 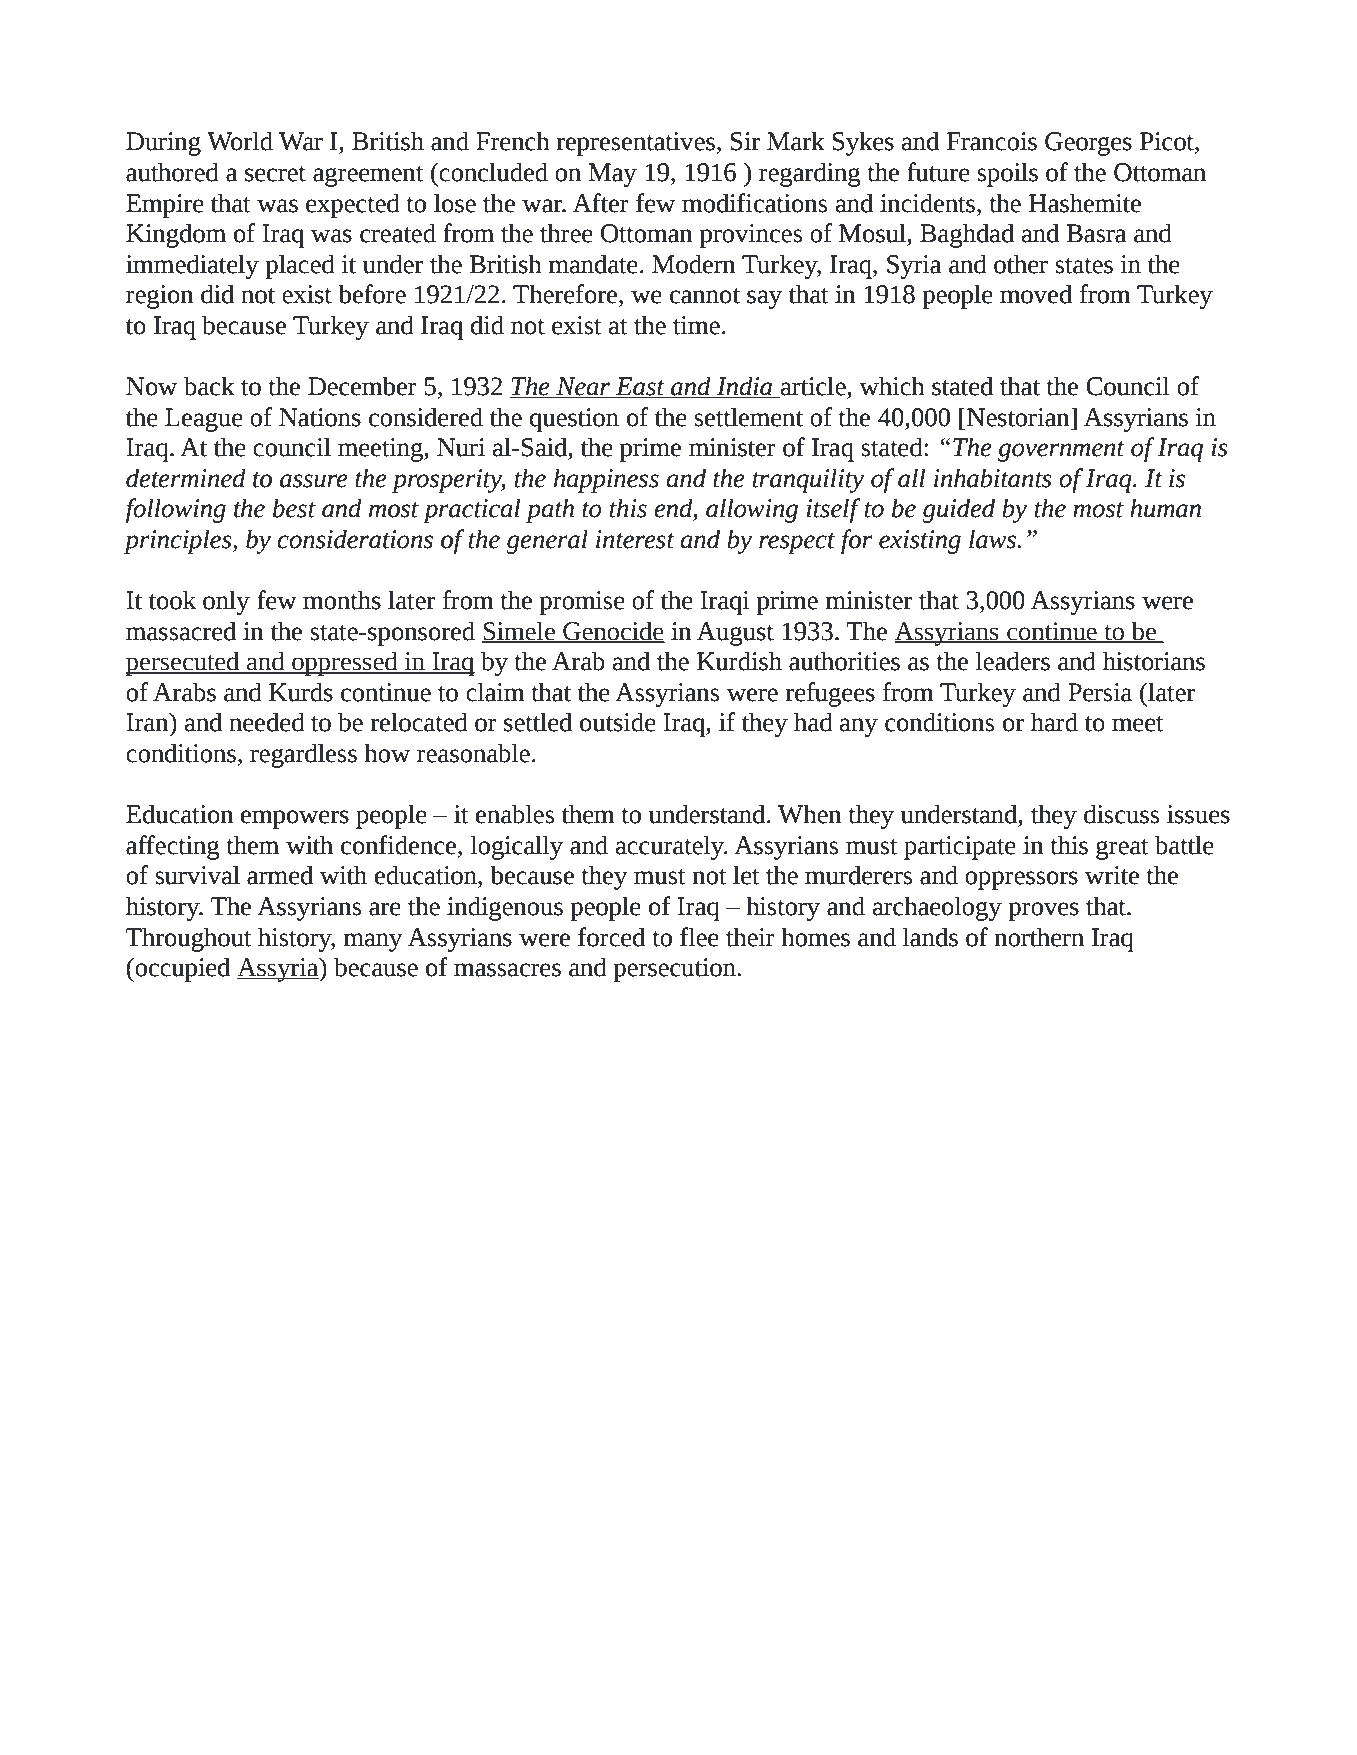 What do you see at coordinates (355, 539) in the document?
I see `considerations` at bounding box center [355, 539].
